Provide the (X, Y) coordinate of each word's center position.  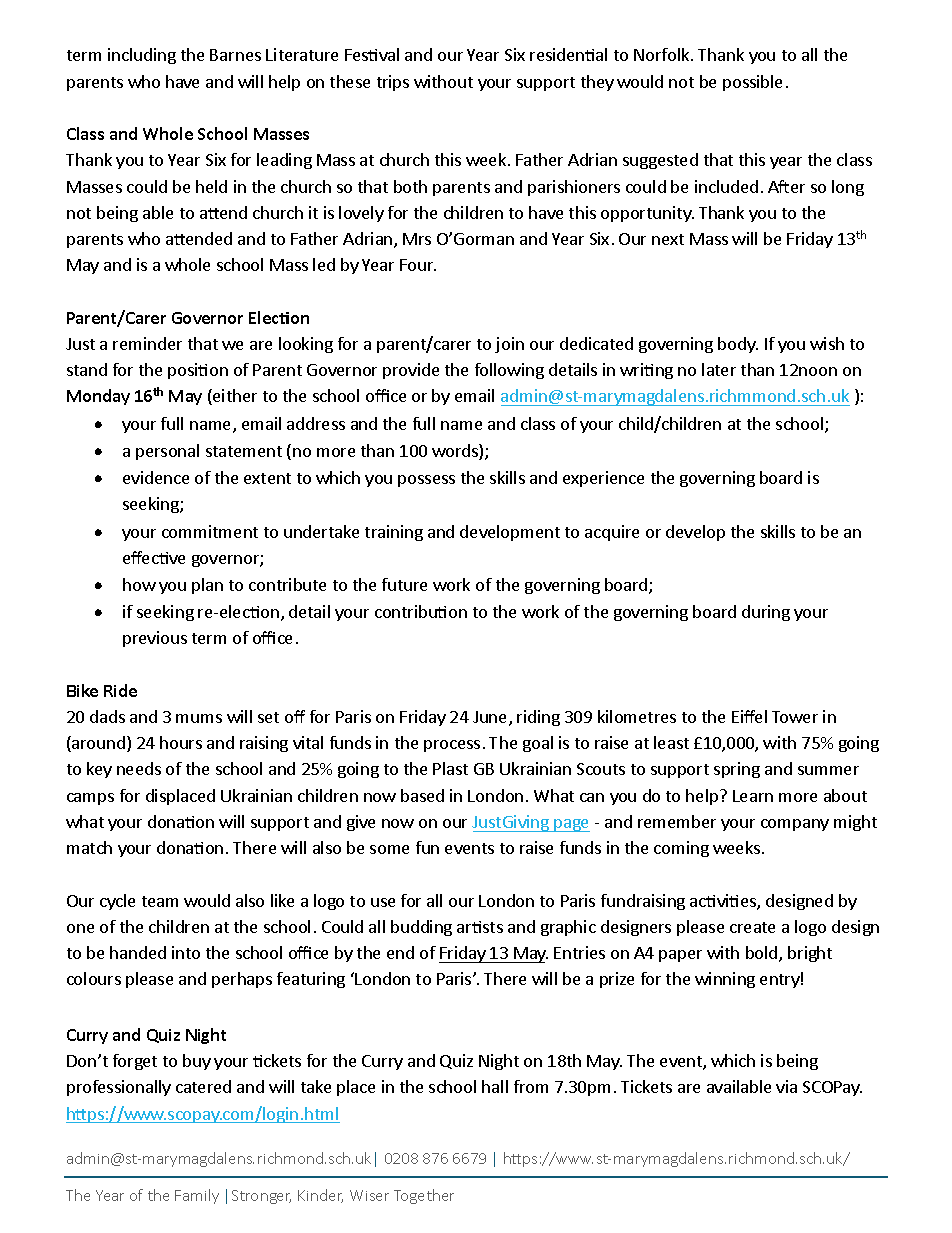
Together (424, 1196)
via (786, 1086)
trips (393, 83)
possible (752, 83)
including (142, 56)
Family (197, 1196)
